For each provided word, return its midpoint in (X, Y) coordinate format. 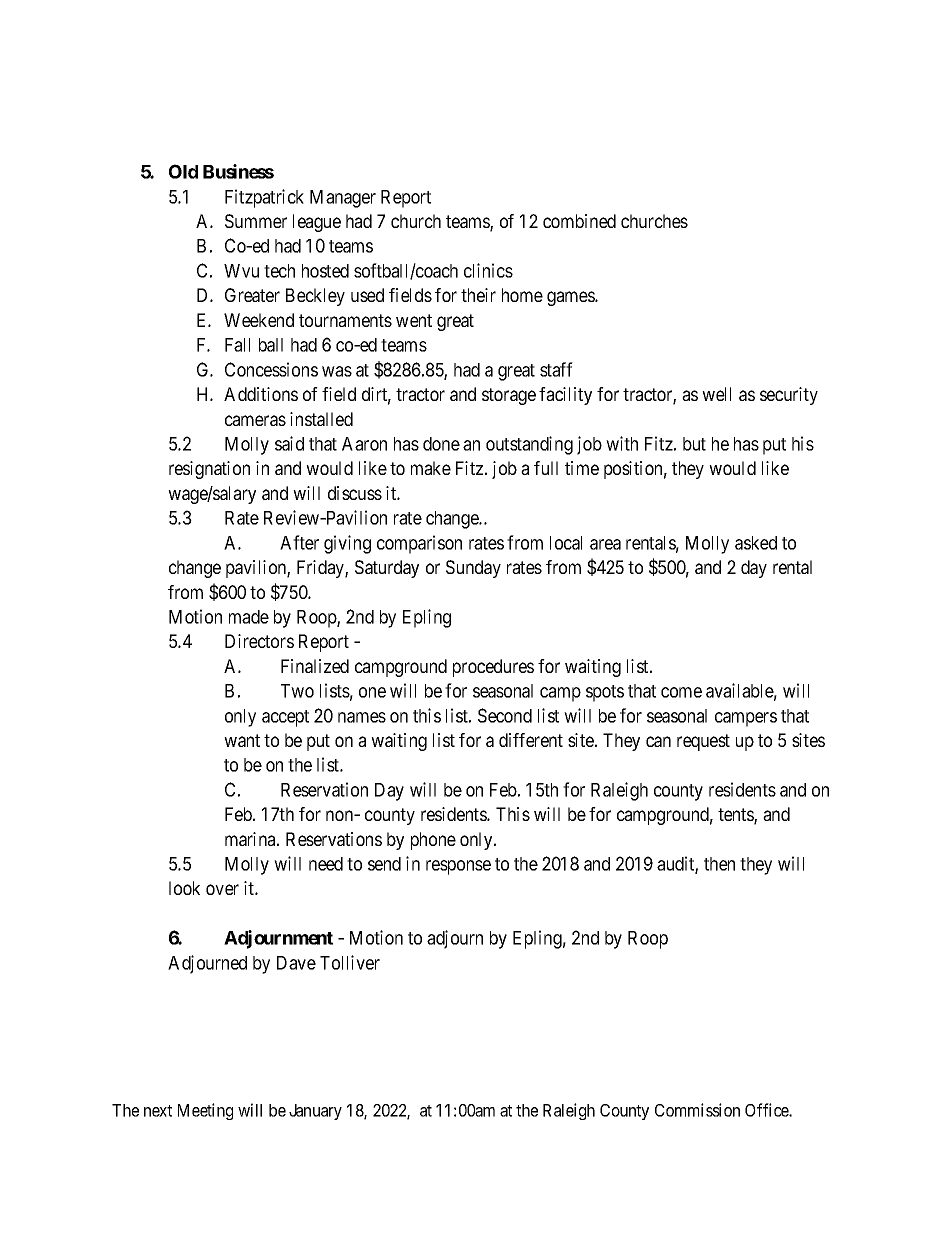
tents (736, 816)
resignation (209, 470)
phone (433, 841)
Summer (256, 221)
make (431, 468)
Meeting (205, 1111)
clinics (488, 270)
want (242, 740)
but (694, 444)
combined (579, 221)
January (315, 1112)
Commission (697, 1110)
